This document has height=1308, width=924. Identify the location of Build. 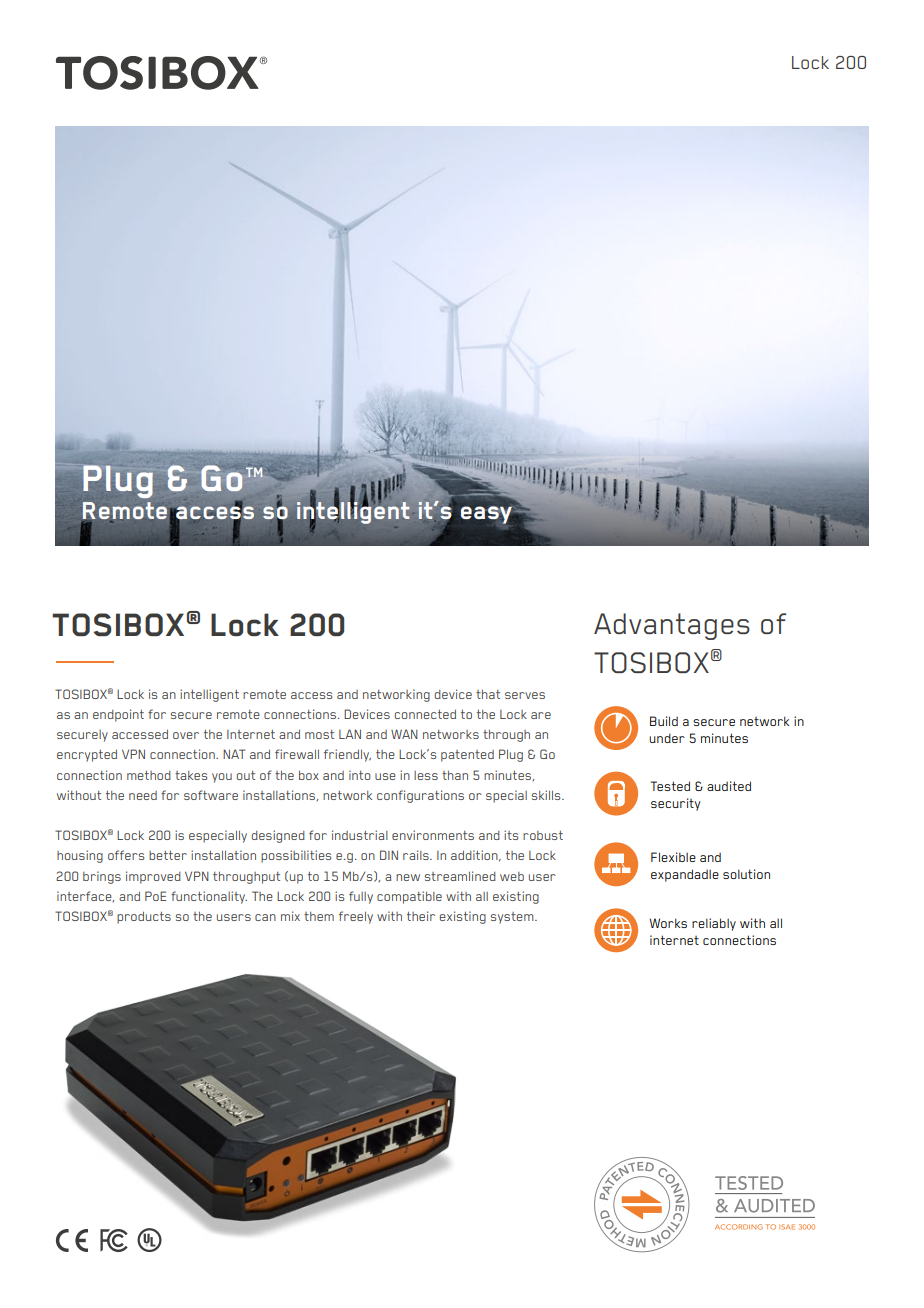
(664, 721).
